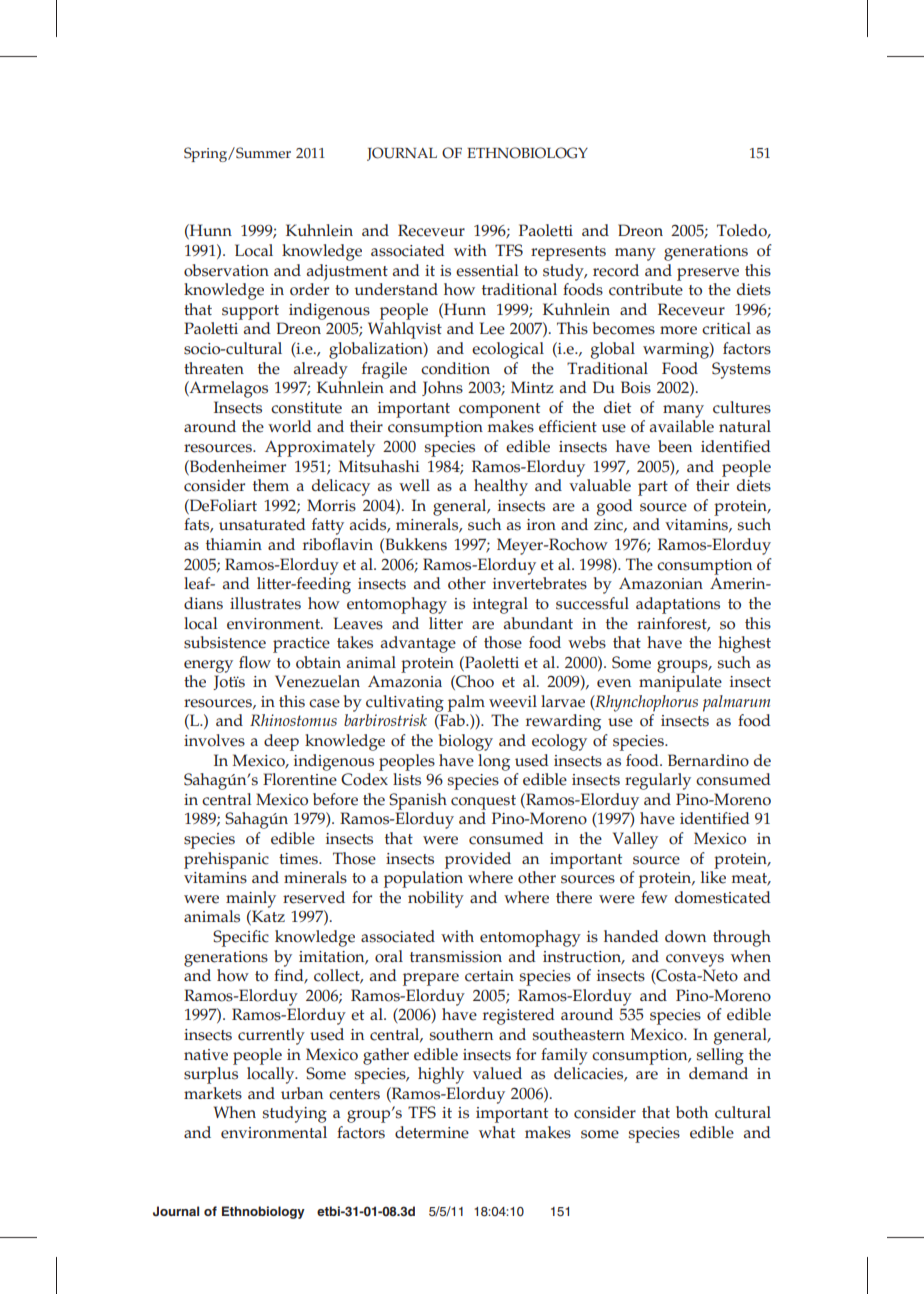 The image size is (924, 1294). Describe the element at coordinates (653, 488) in the document. I see `part` at that location.
